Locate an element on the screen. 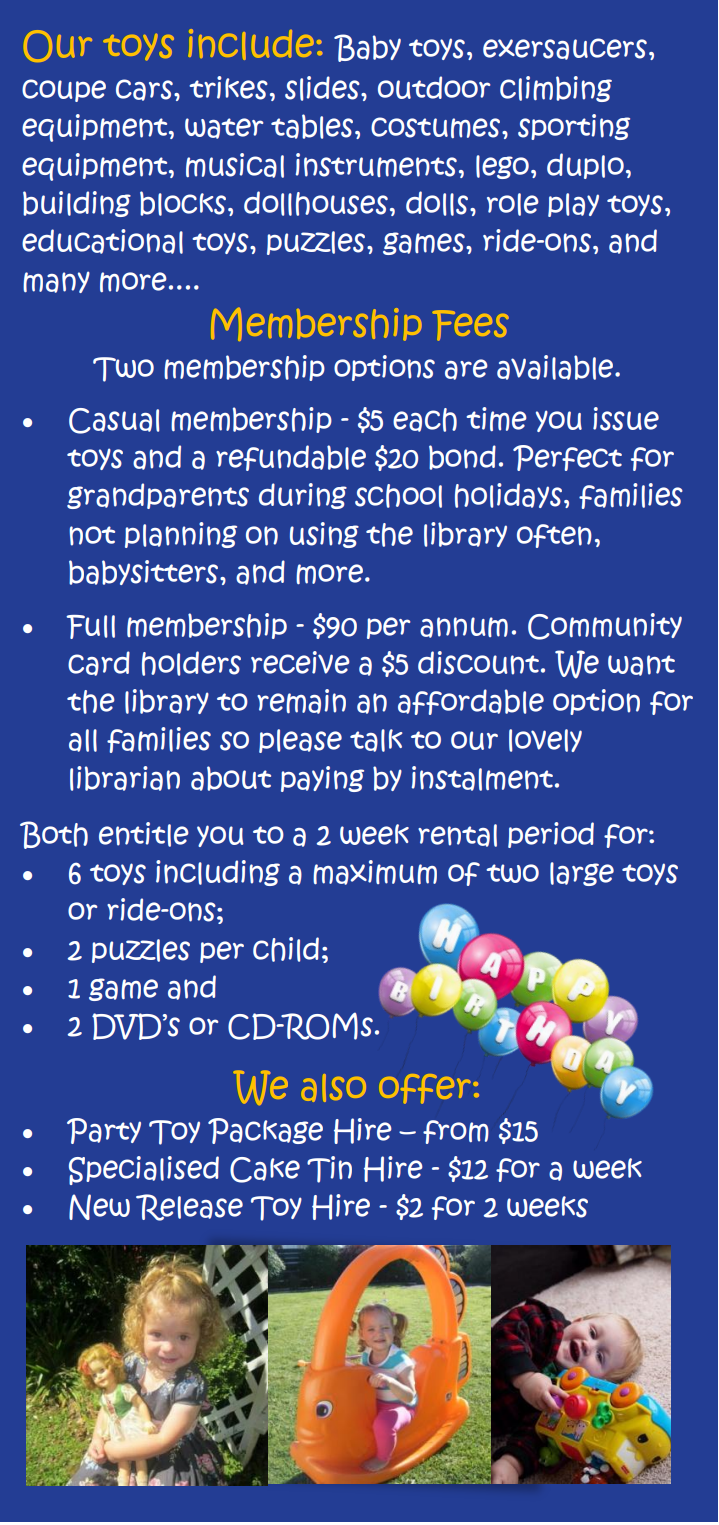 This screenshot has height=1525, width=719. slides is located at coordinates (323, 88).
